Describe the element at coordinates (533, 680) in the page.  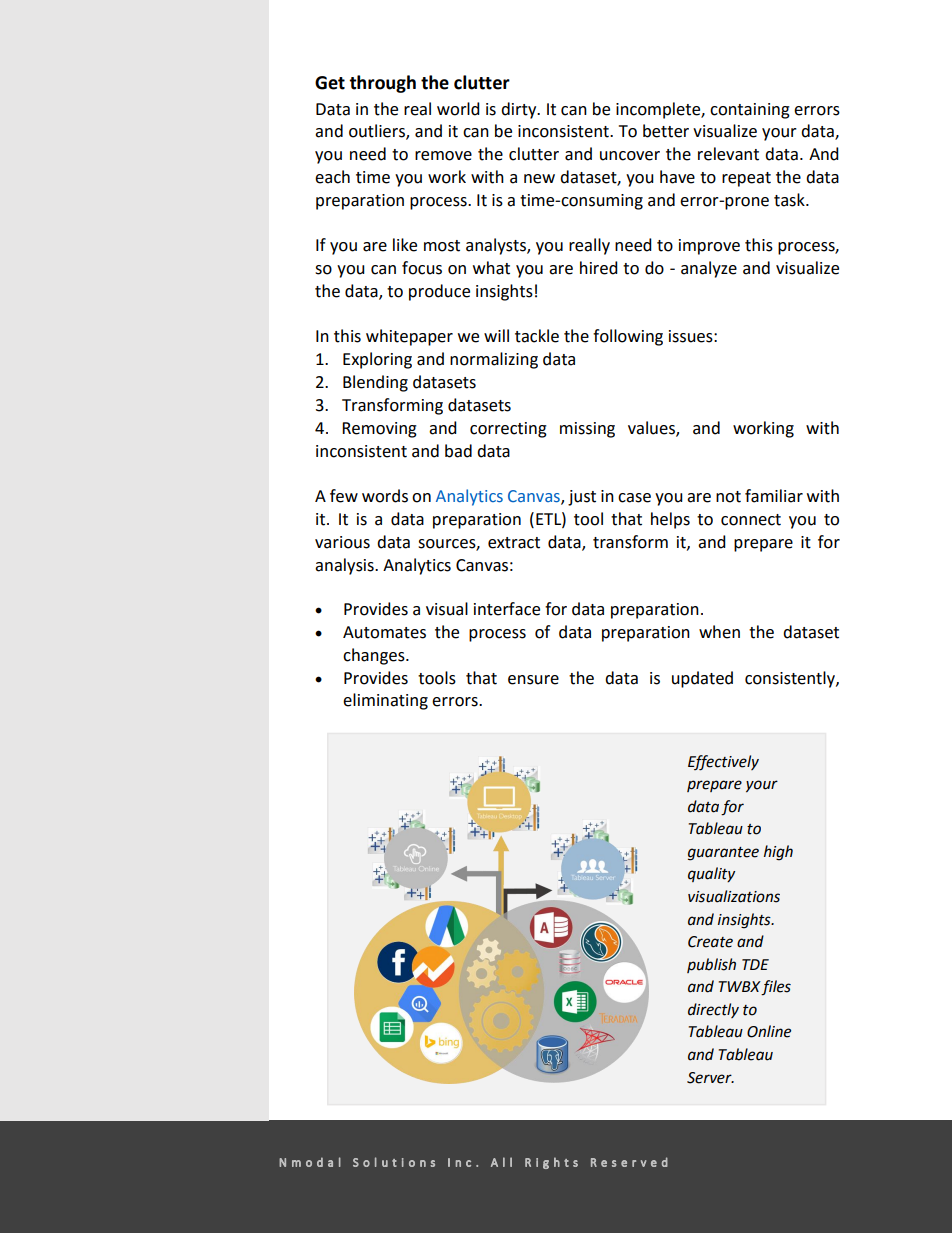
I see `ensure` at that location.
